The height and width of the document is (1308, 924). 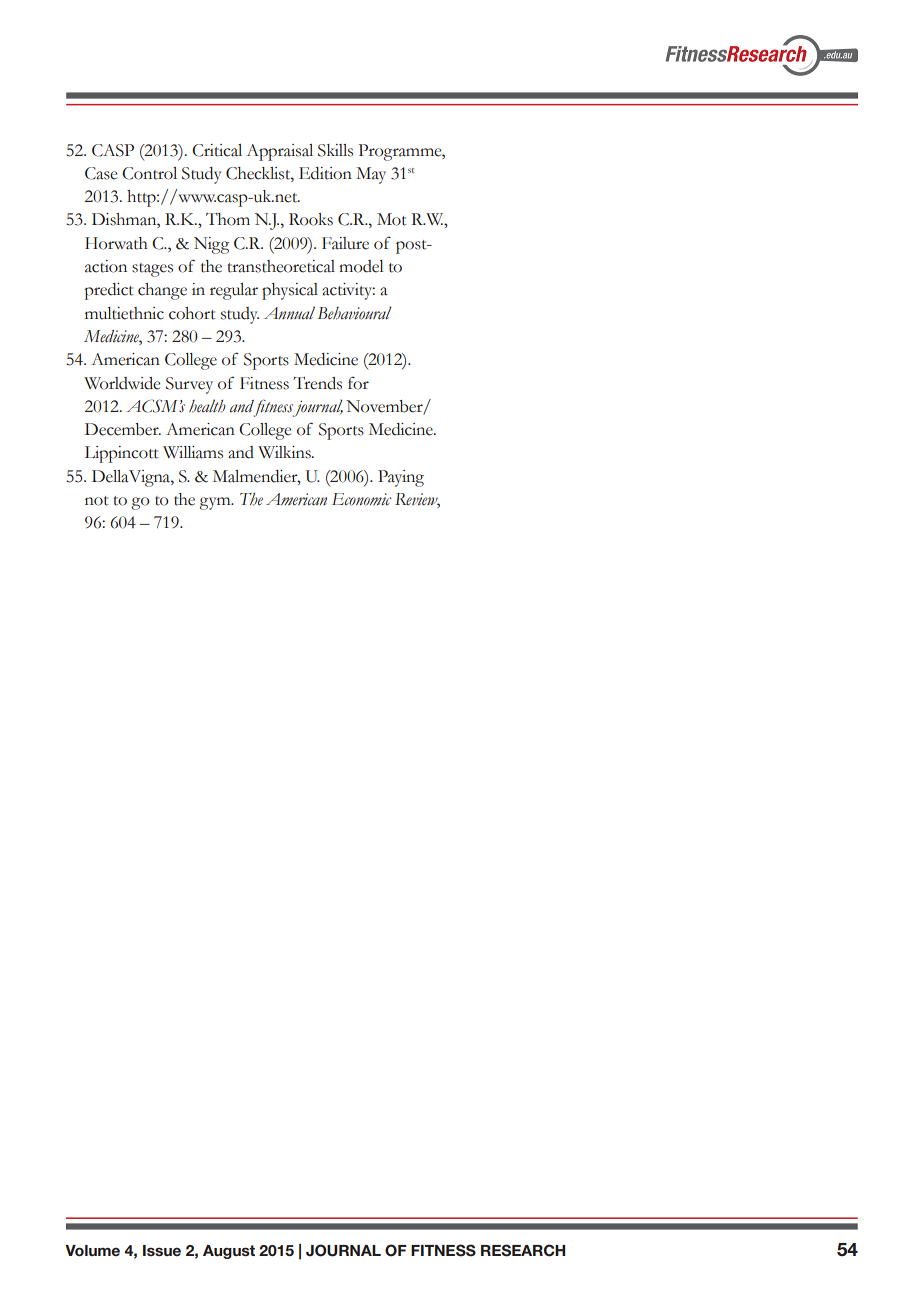 I want to click on Economic, so click(x=362, y=499).
